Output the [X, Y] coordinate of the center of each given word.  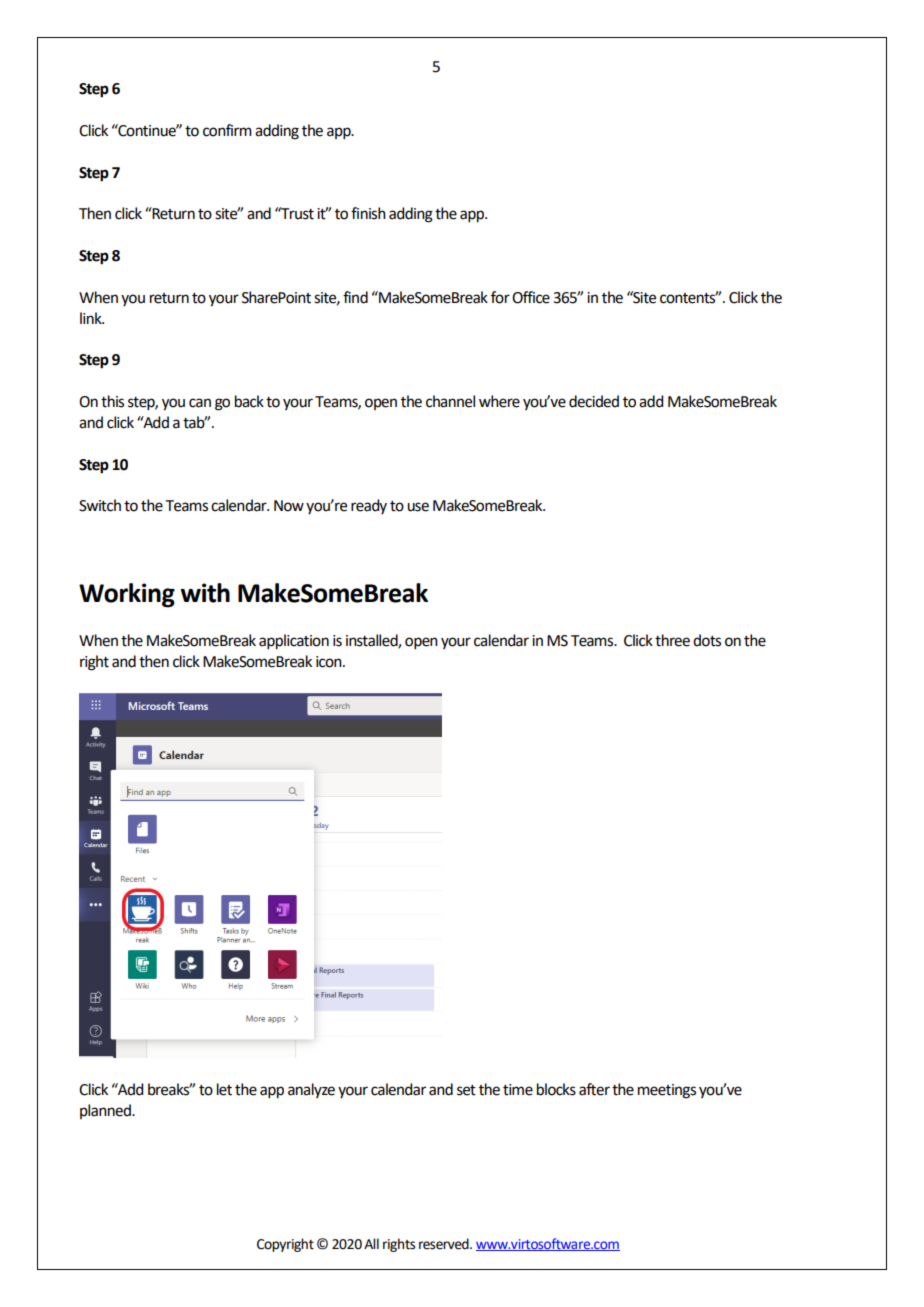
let [224, 1089]
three [672, 640]
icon [330, 662]
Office [531, 297]
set [466, 1090]
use [418, 507]
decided [594, 401]
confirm [227, 130]
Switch [100, 505]
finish [368, 213]
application [294, 642]
